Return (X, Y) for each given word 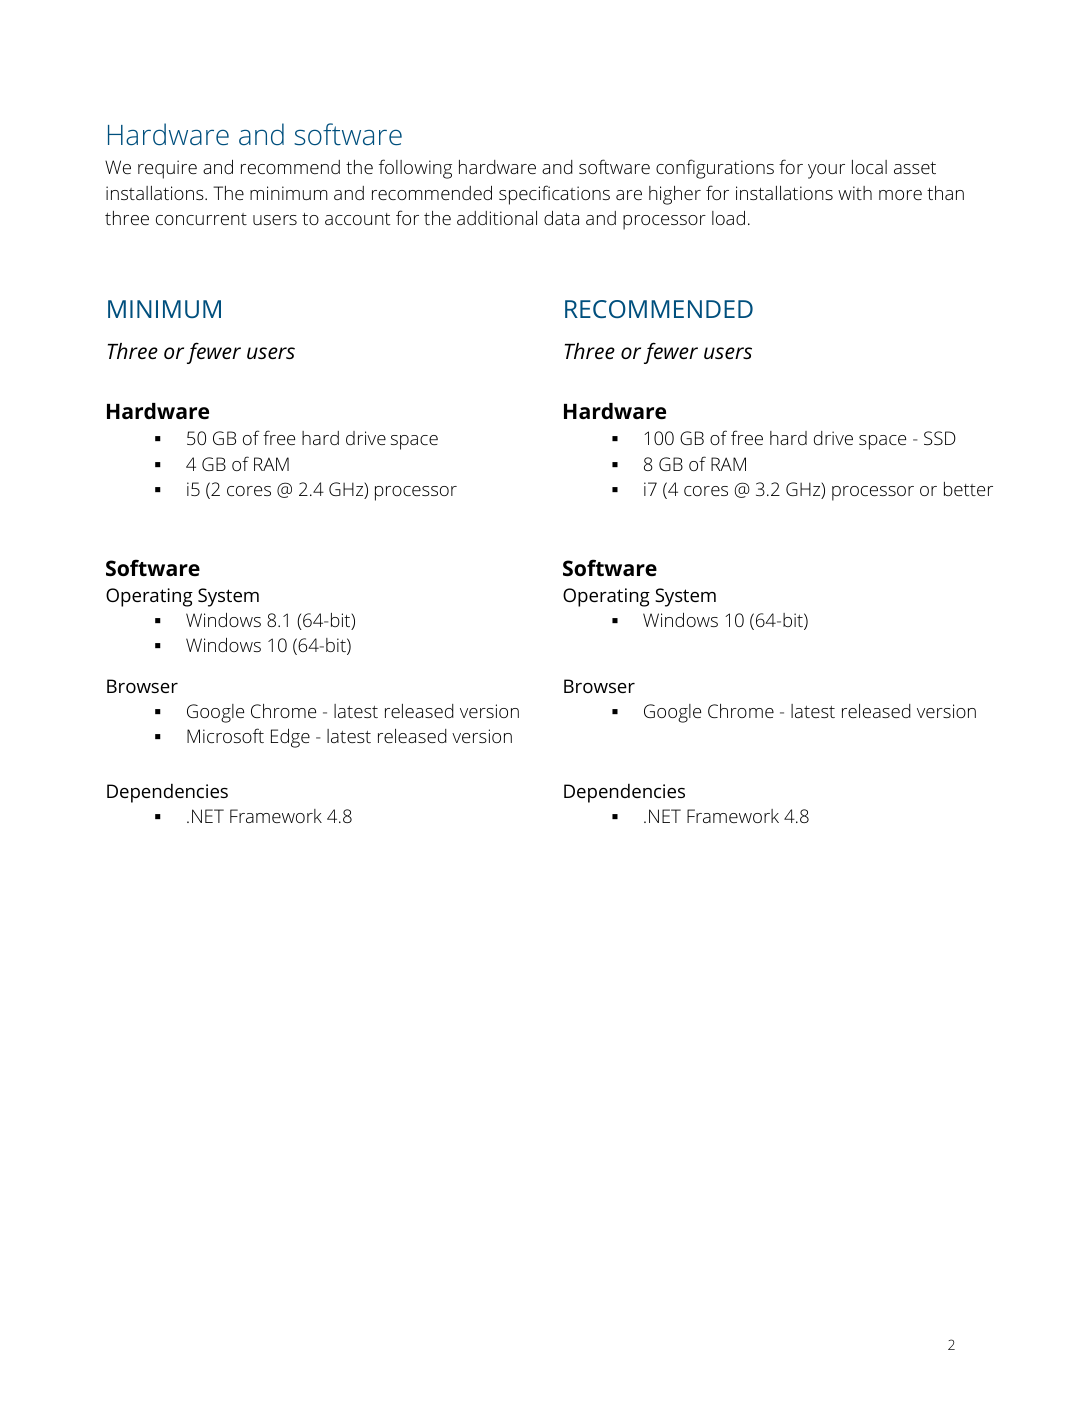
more (900, 195)
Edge (290, 738)
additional (497, 218)
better (968, 489)
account (358, 219)
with (855, 193)
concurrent (201, 219)
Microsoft (225, 735)
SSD (940, 438)
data (561, 218)
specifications (554, 195)
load (728, 218)
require (167, 169)
